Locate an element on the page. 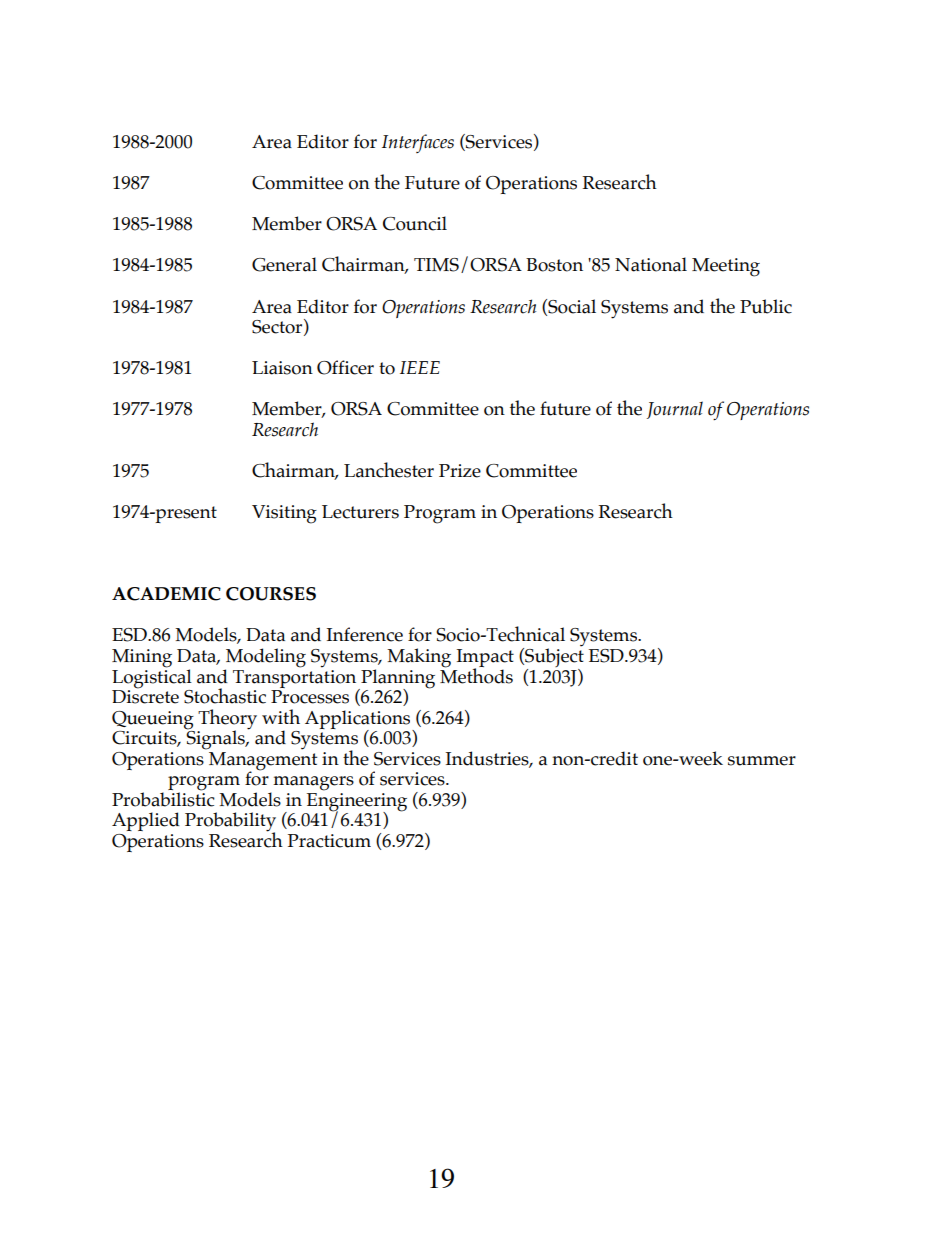 The width and height of the image is (952, 1233). Public is located at coordinates (766, 306).
